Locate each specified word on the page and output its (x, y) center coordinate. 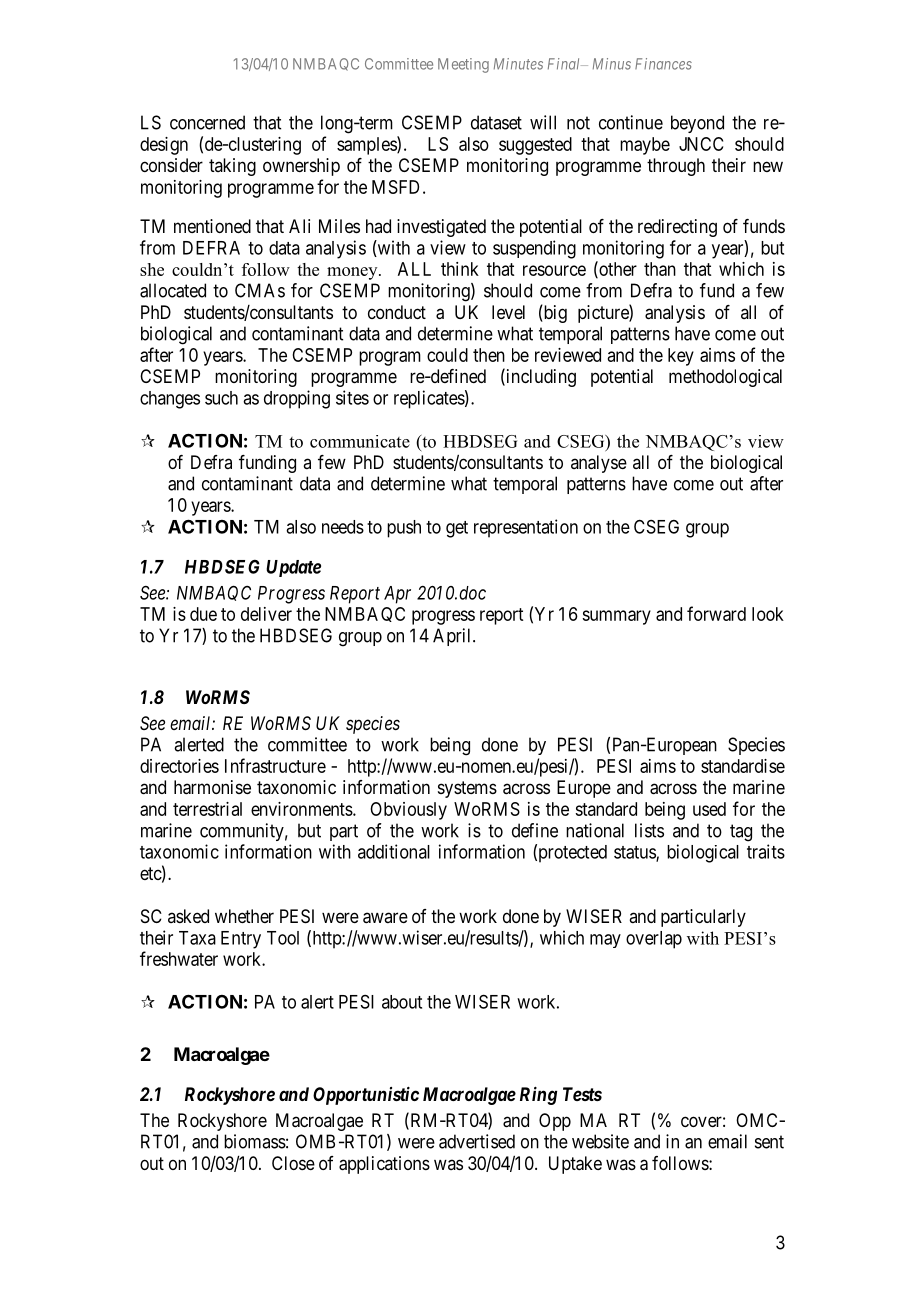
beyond (697, 124)
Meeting (463, 65)
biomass (255, 1141)
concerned (207, 122)
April (453, 637)
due (203, 614)
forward (716, 613)
